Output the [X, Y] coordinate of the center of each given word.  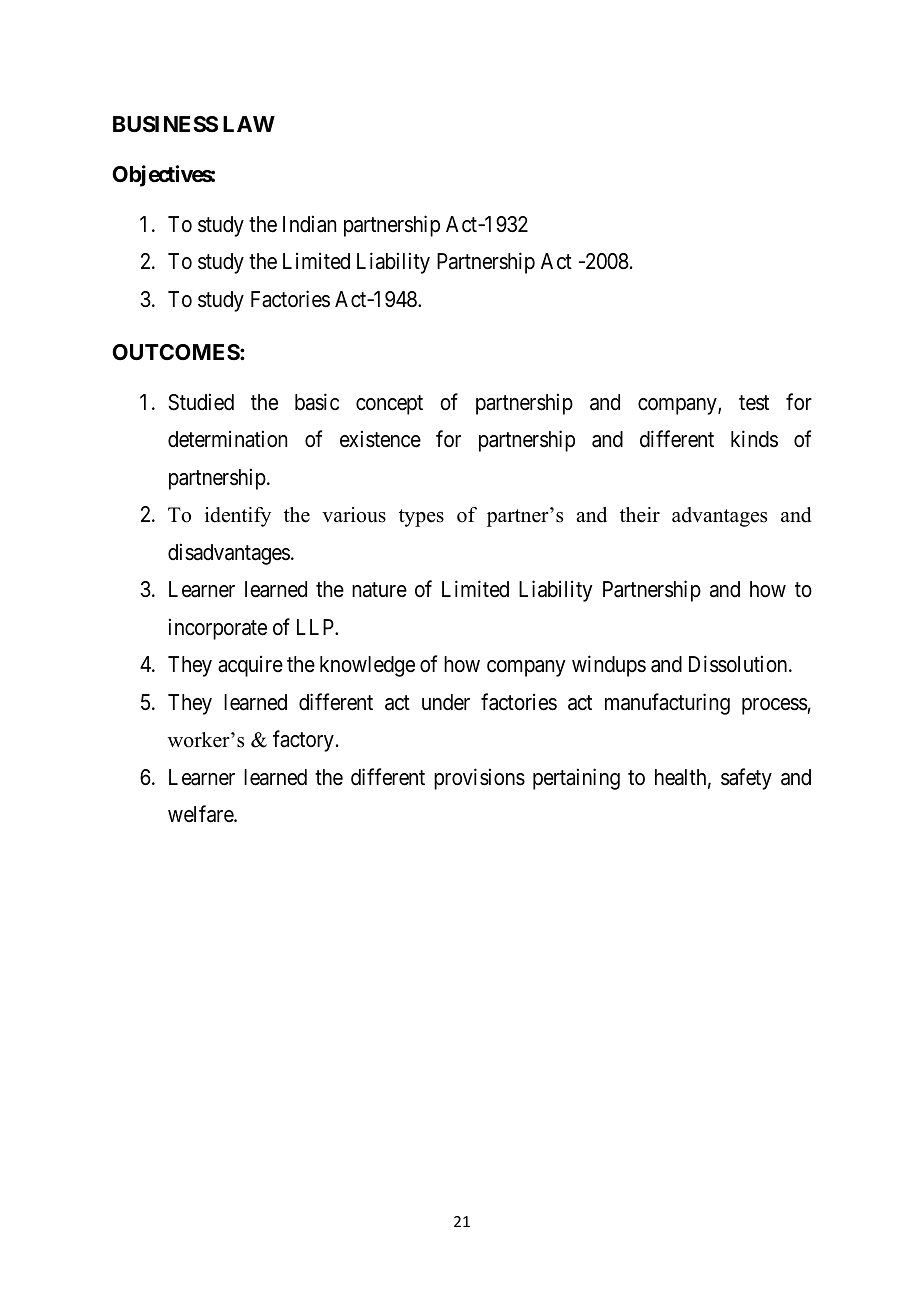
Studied [201, 402]
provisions [479, 779]
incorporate [218, 629]
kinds [754, 439]
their [640, 515]
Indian [309, 224]
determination [227, 439]
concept [389, 405]
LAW [249, 124]
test [754, 403]
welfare [201, 814]
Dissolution [739, 664]
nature [379, 590]
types [421, 518]
